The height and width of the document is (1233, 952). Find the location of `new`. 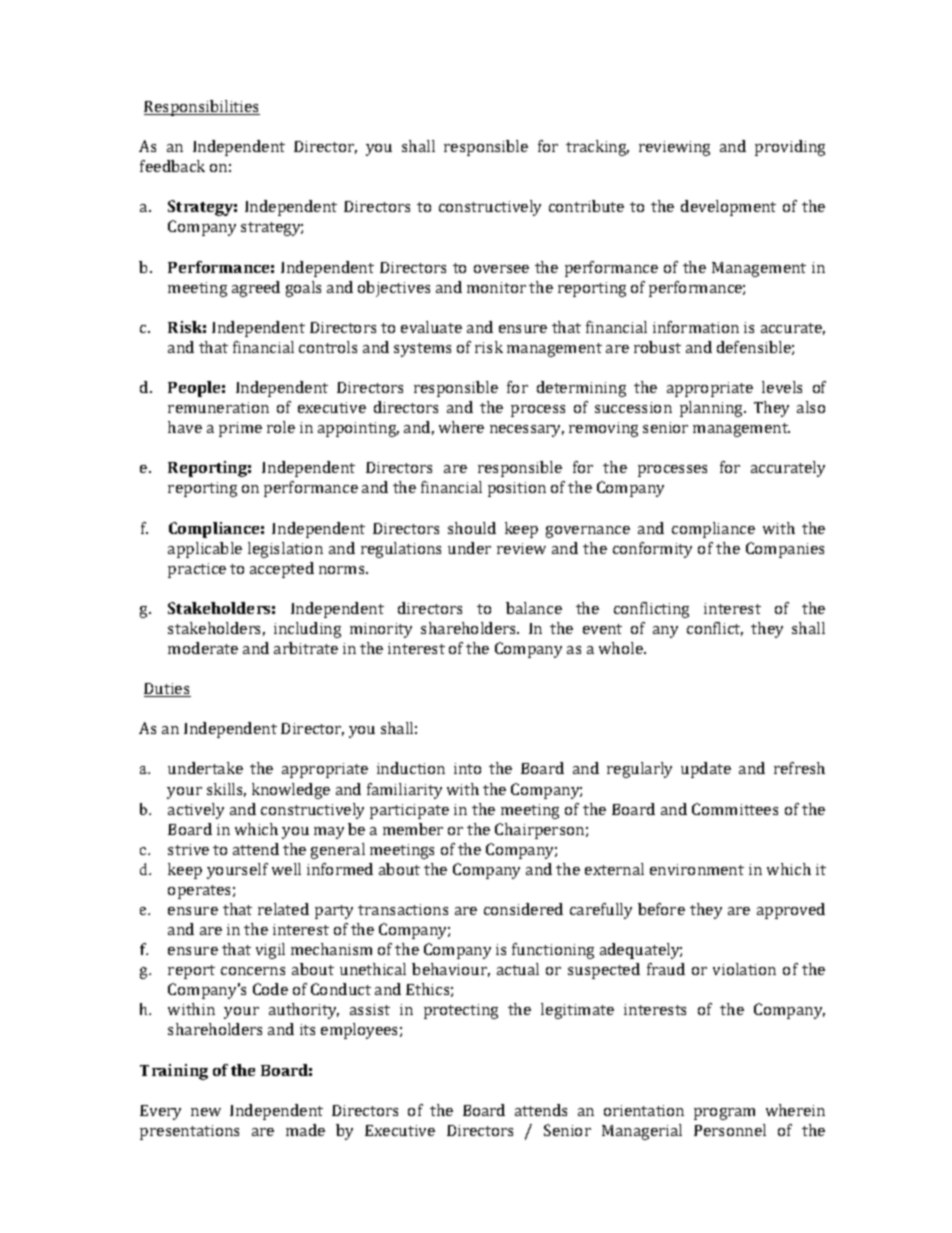

new is located at coordinates (206, 1112).
